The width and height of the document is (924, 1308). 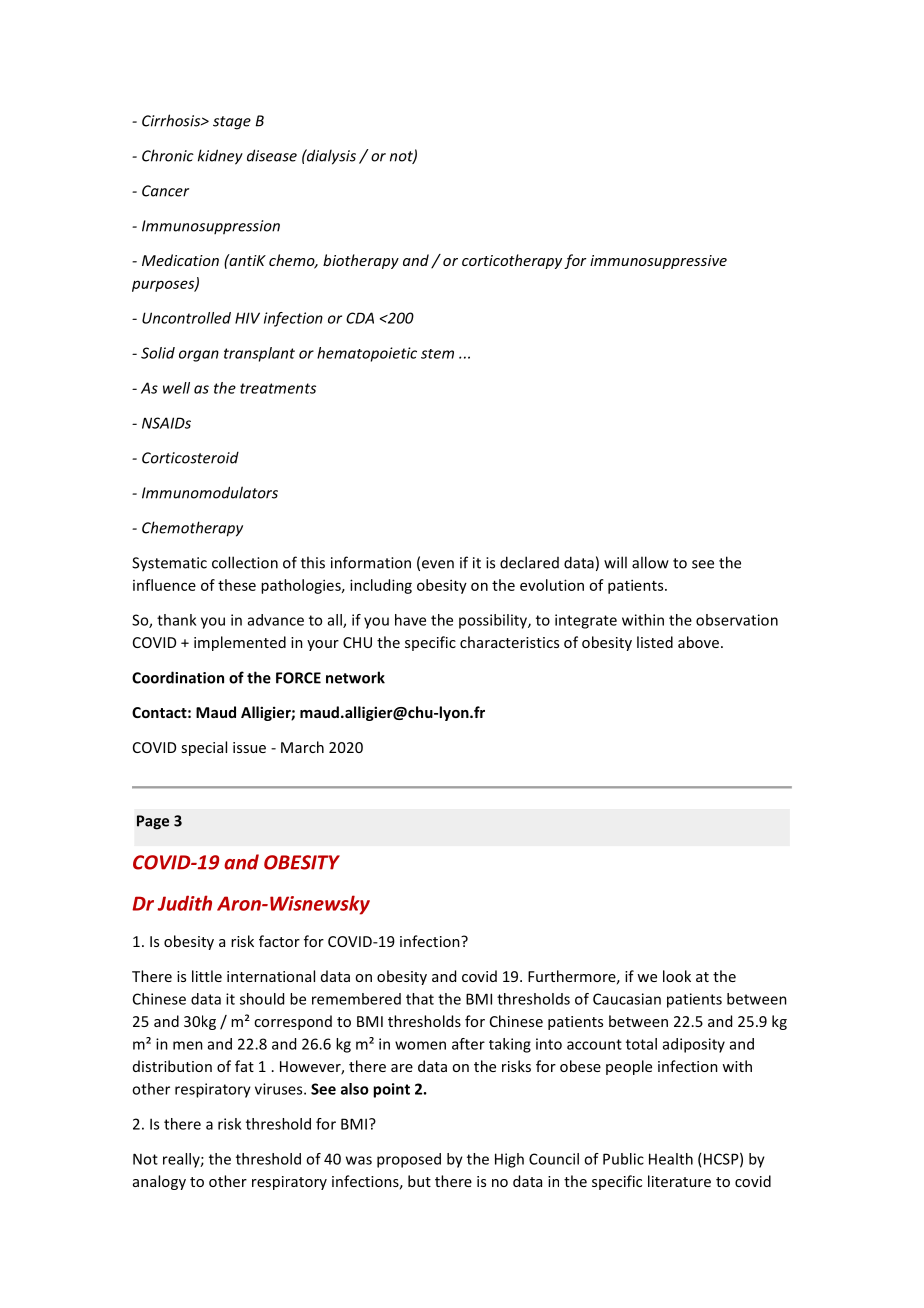 What do you see at coordinates (409, 1160) in the document?
I see `proposed` at bounding box center [409, 1160].
